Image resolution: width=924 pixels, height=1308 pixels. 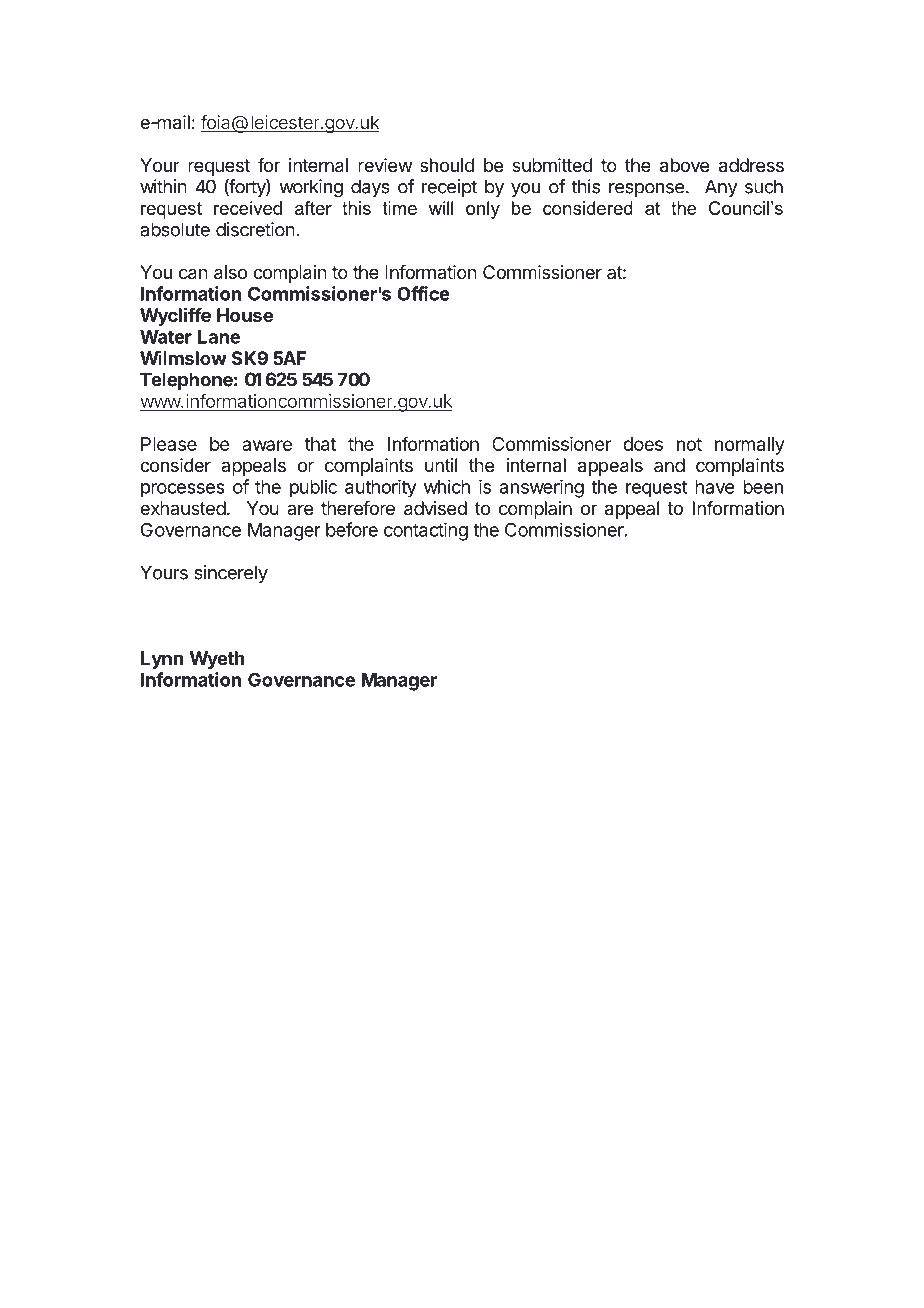 What do you see at coordinates (714, 487) in the page?
I see `have` at bounding box center [714, 487].
